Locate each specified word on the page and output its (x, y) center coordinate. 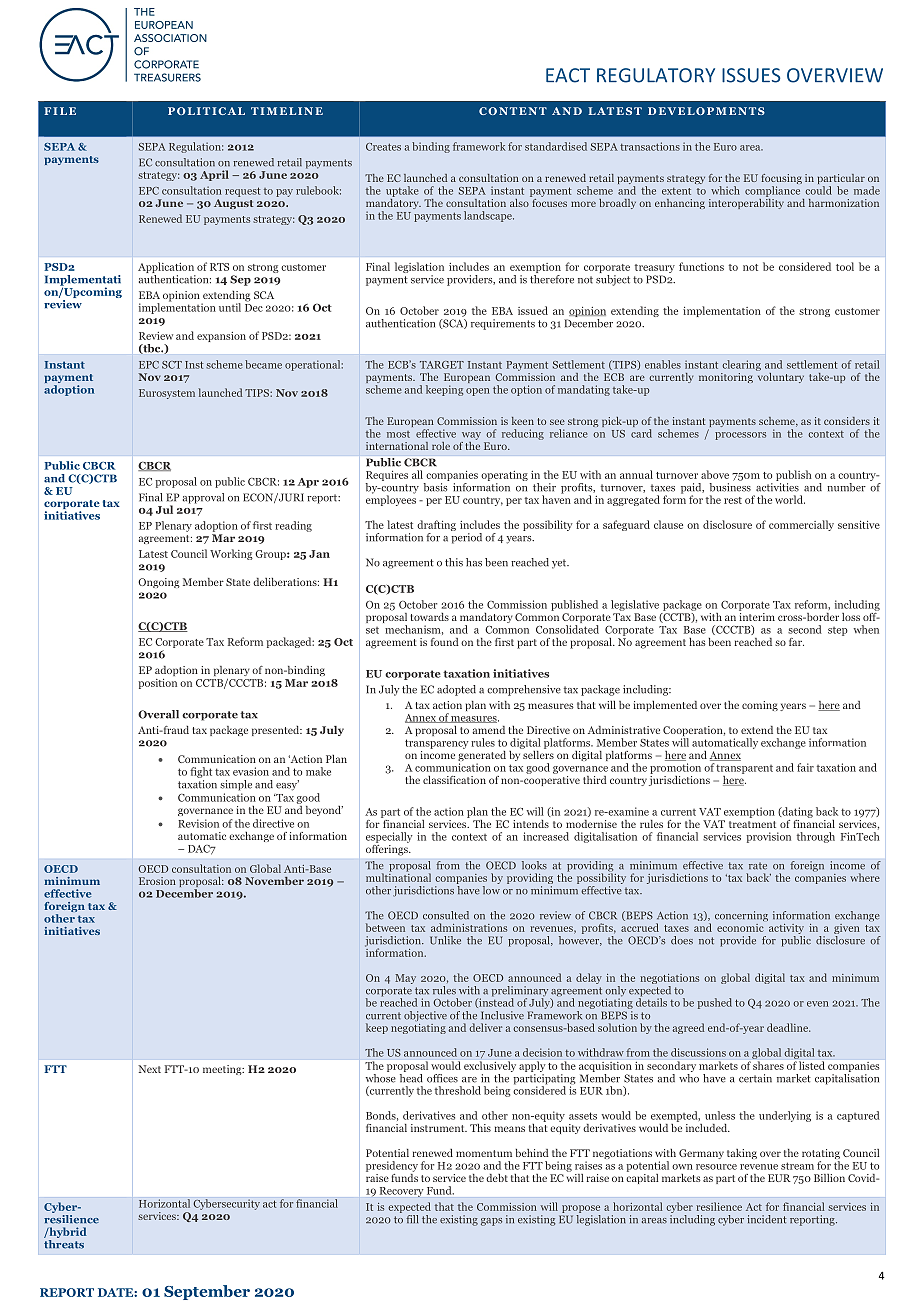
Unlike (445, 940)
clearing (741, 365)
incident (766, 1219)
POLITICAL (206, 111)
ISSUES (751, 75)
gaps (491, 1222)
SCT (172, 365)
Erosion (157, 881)
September (207, 1292)
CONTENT (513, 111)
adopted (456, 690)
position (157, 684)
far (796, 642)
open (478, 392)
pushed (715, 1003)
